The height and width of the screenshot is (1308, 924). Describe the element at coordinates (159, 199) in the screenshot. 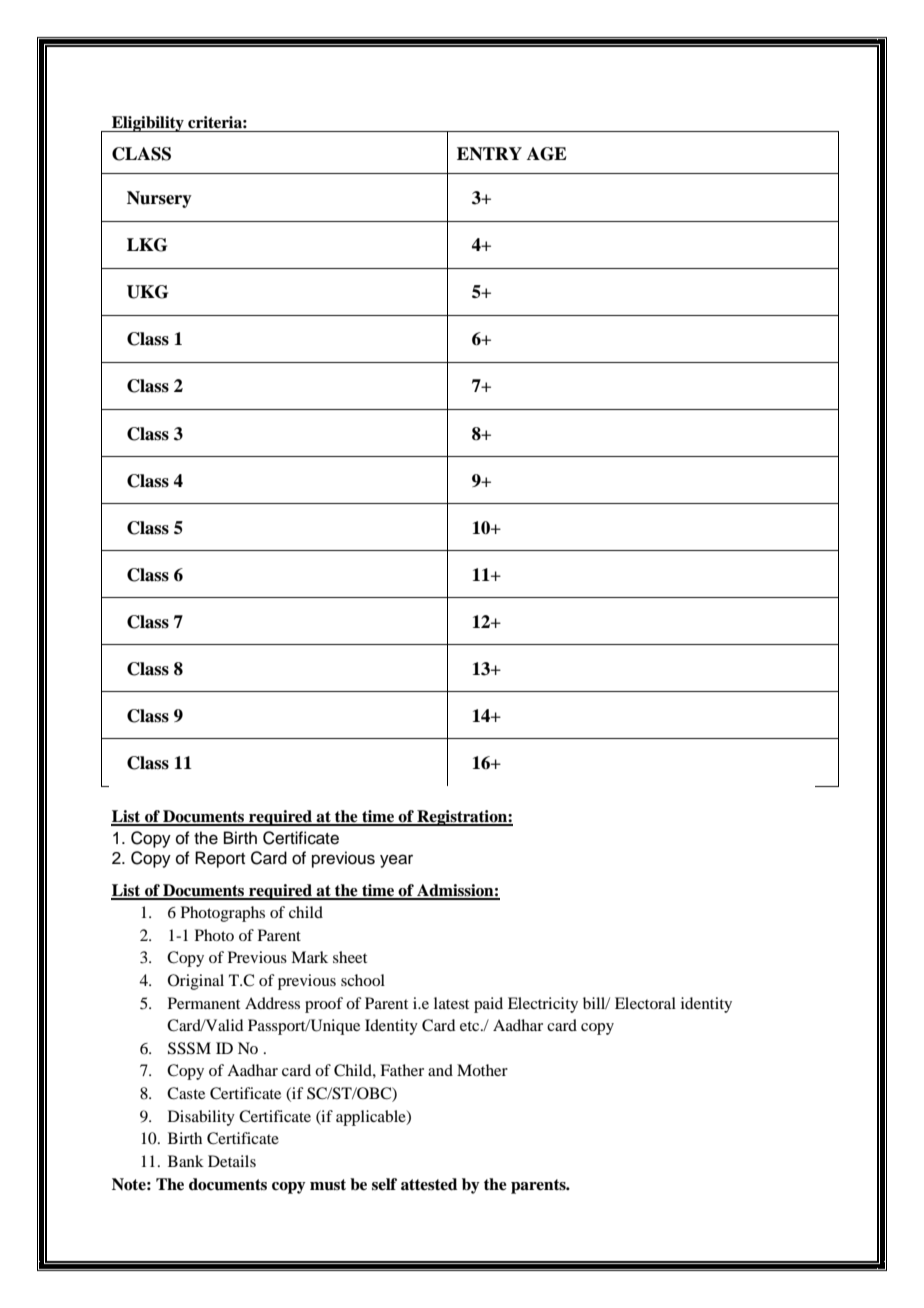

I see `Nursery` at that location.
